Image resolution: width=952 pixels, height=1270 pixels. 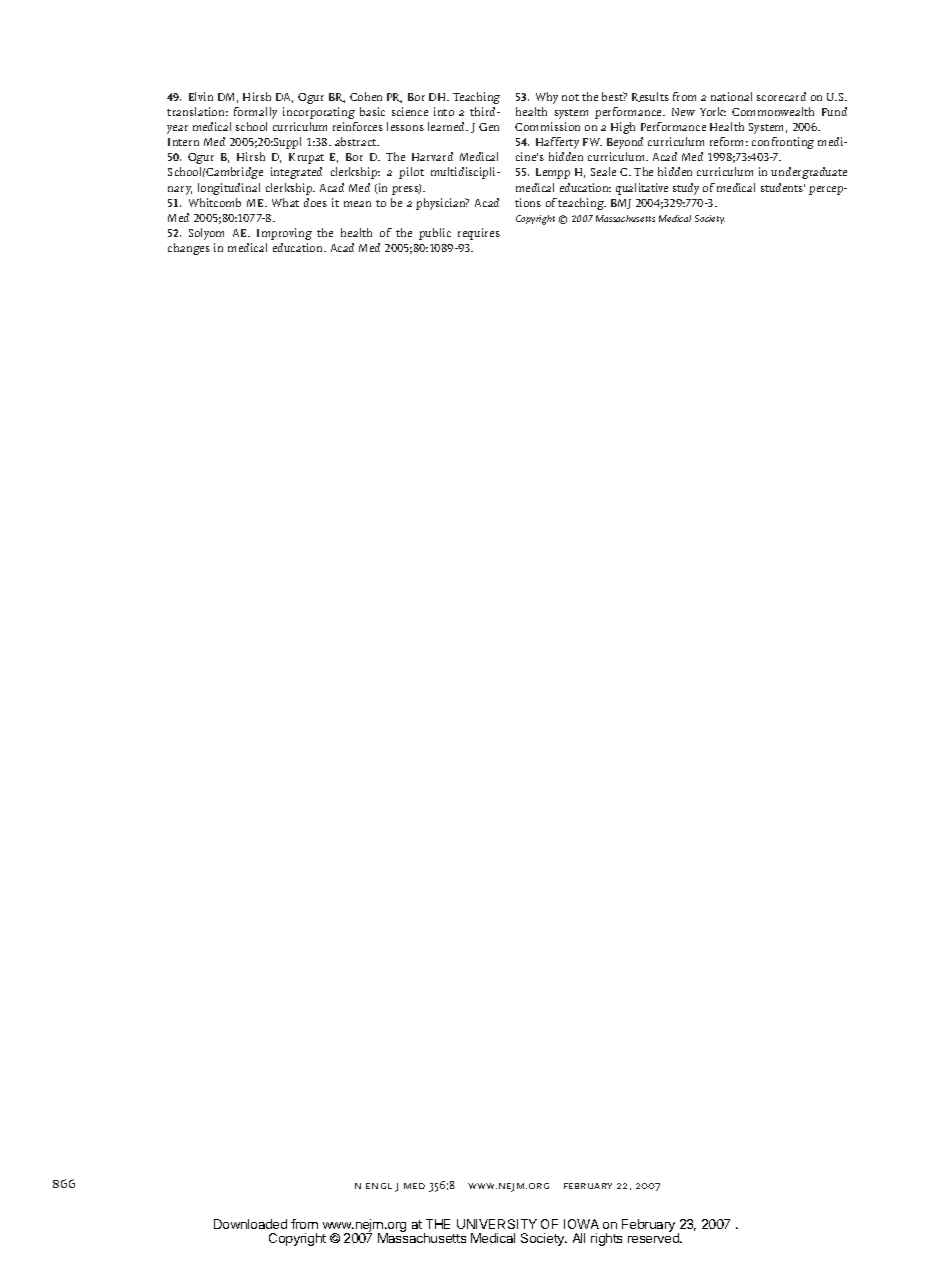 I want to click on Downloaded, so click(x=250, y=1224).
